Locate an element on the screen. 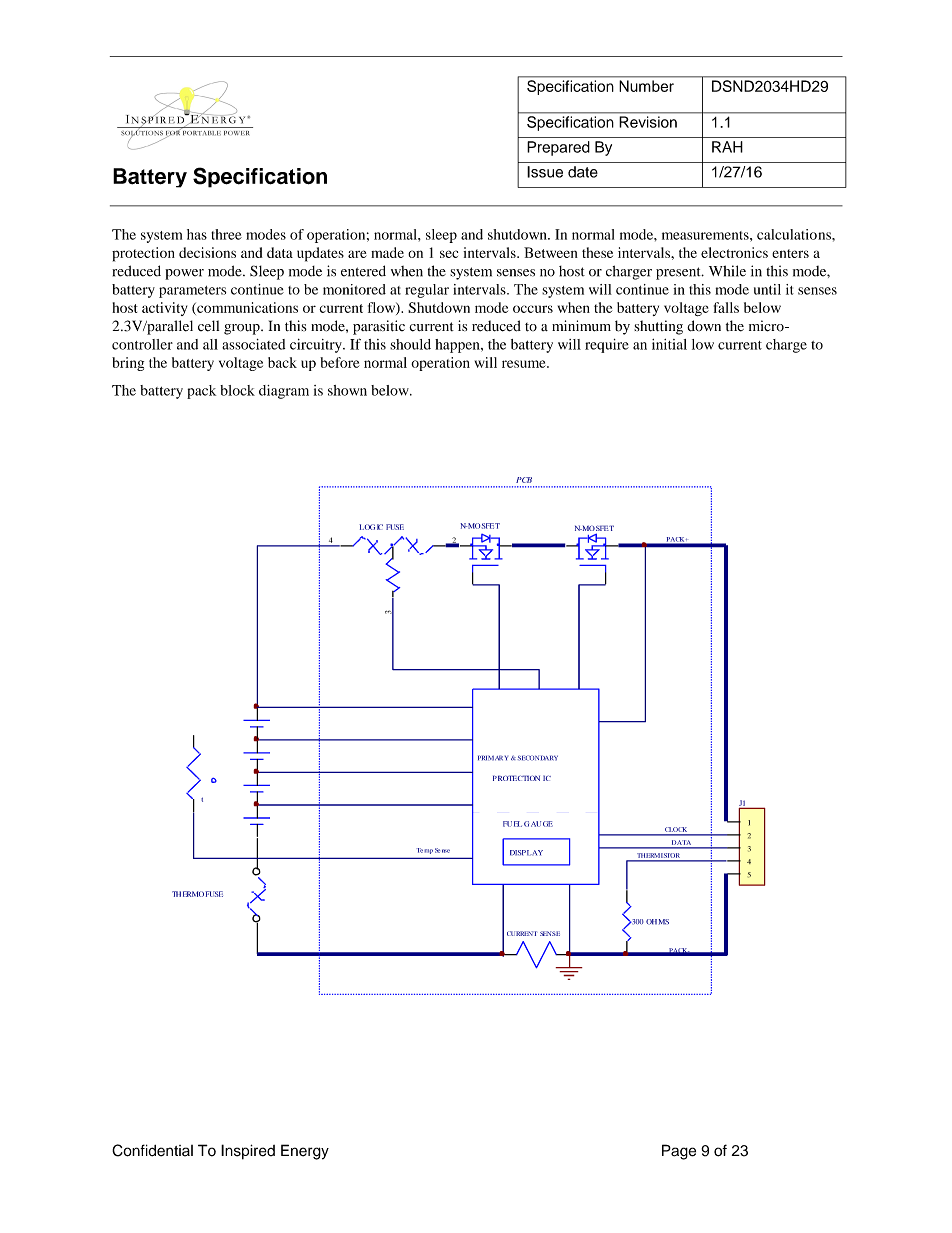 The height and width of the screenshot is (1233, 952). block is located at coordinates (237, 390).
